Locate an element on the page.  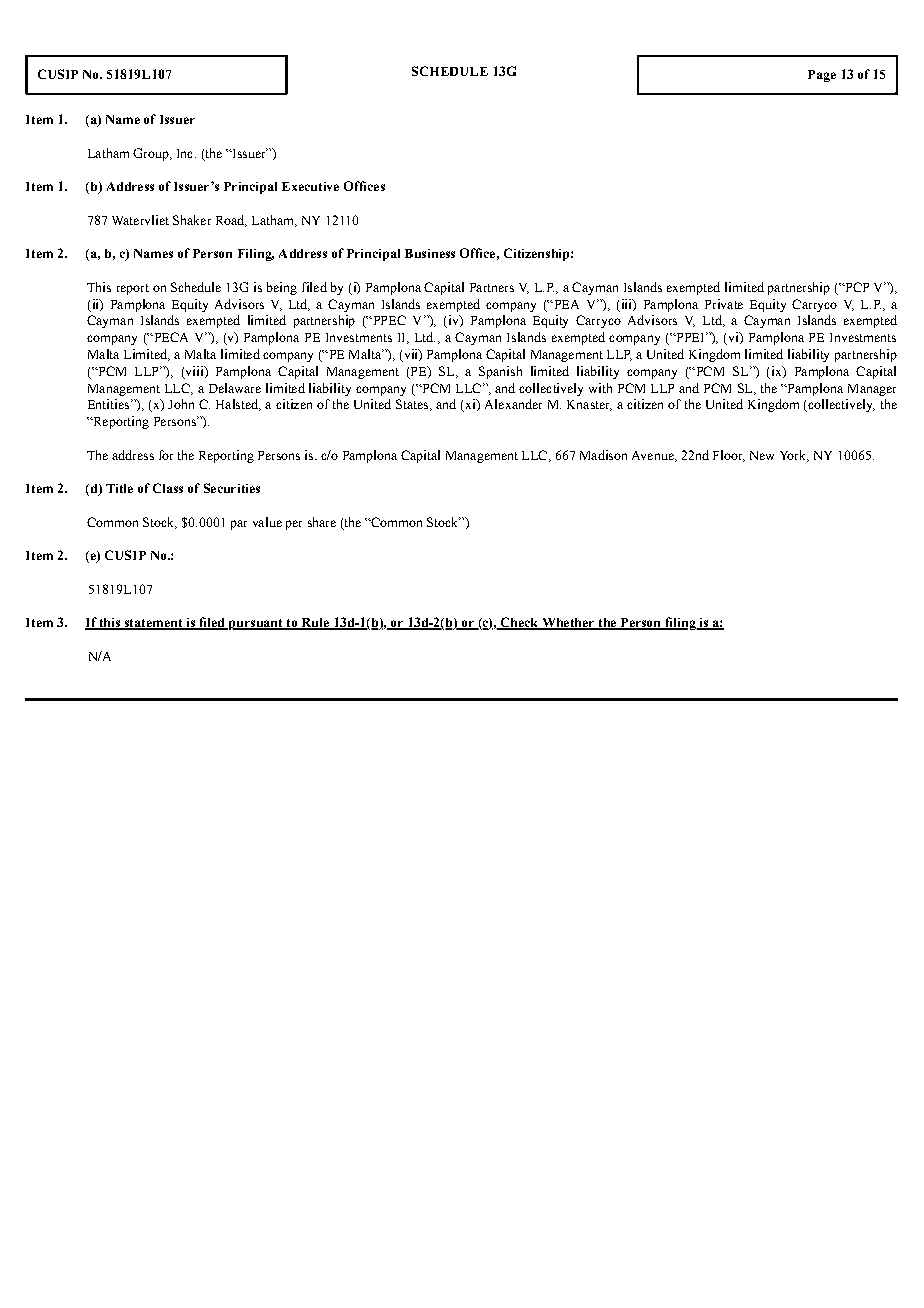
Business is located at coordinates (430, 253).
